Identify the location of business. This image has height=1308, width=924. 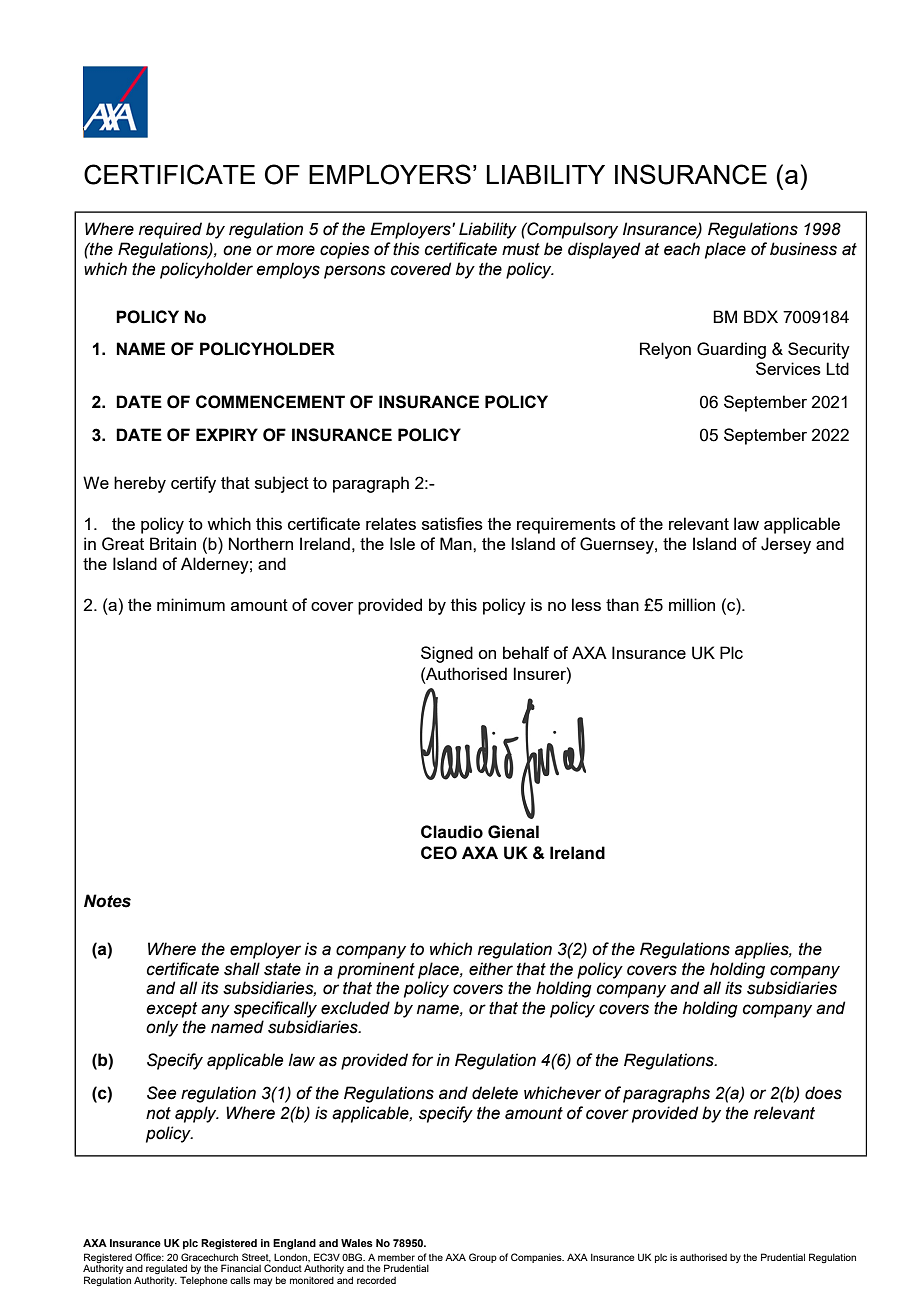
(803, 249).
